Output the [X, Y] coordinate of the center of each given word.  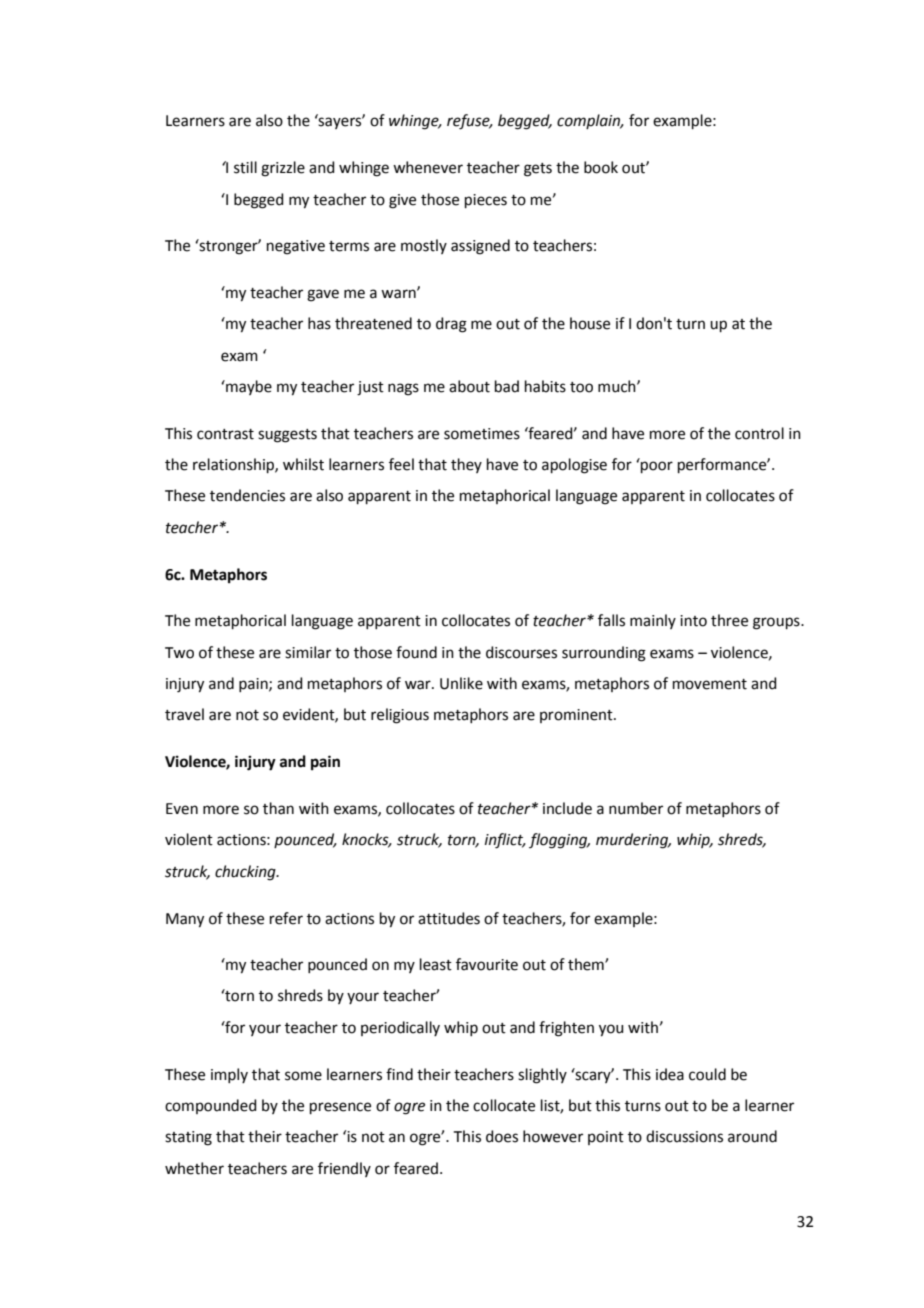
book [601, 167]
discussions [684, 1136]
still [245, 167]
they [466, 465]
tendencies [247, 495]
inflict [505, 841]
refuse [469, 122]
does [502, 1136]
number [636, 808]
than [278, 808]
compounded [211, 1106]
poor [657, 467]
